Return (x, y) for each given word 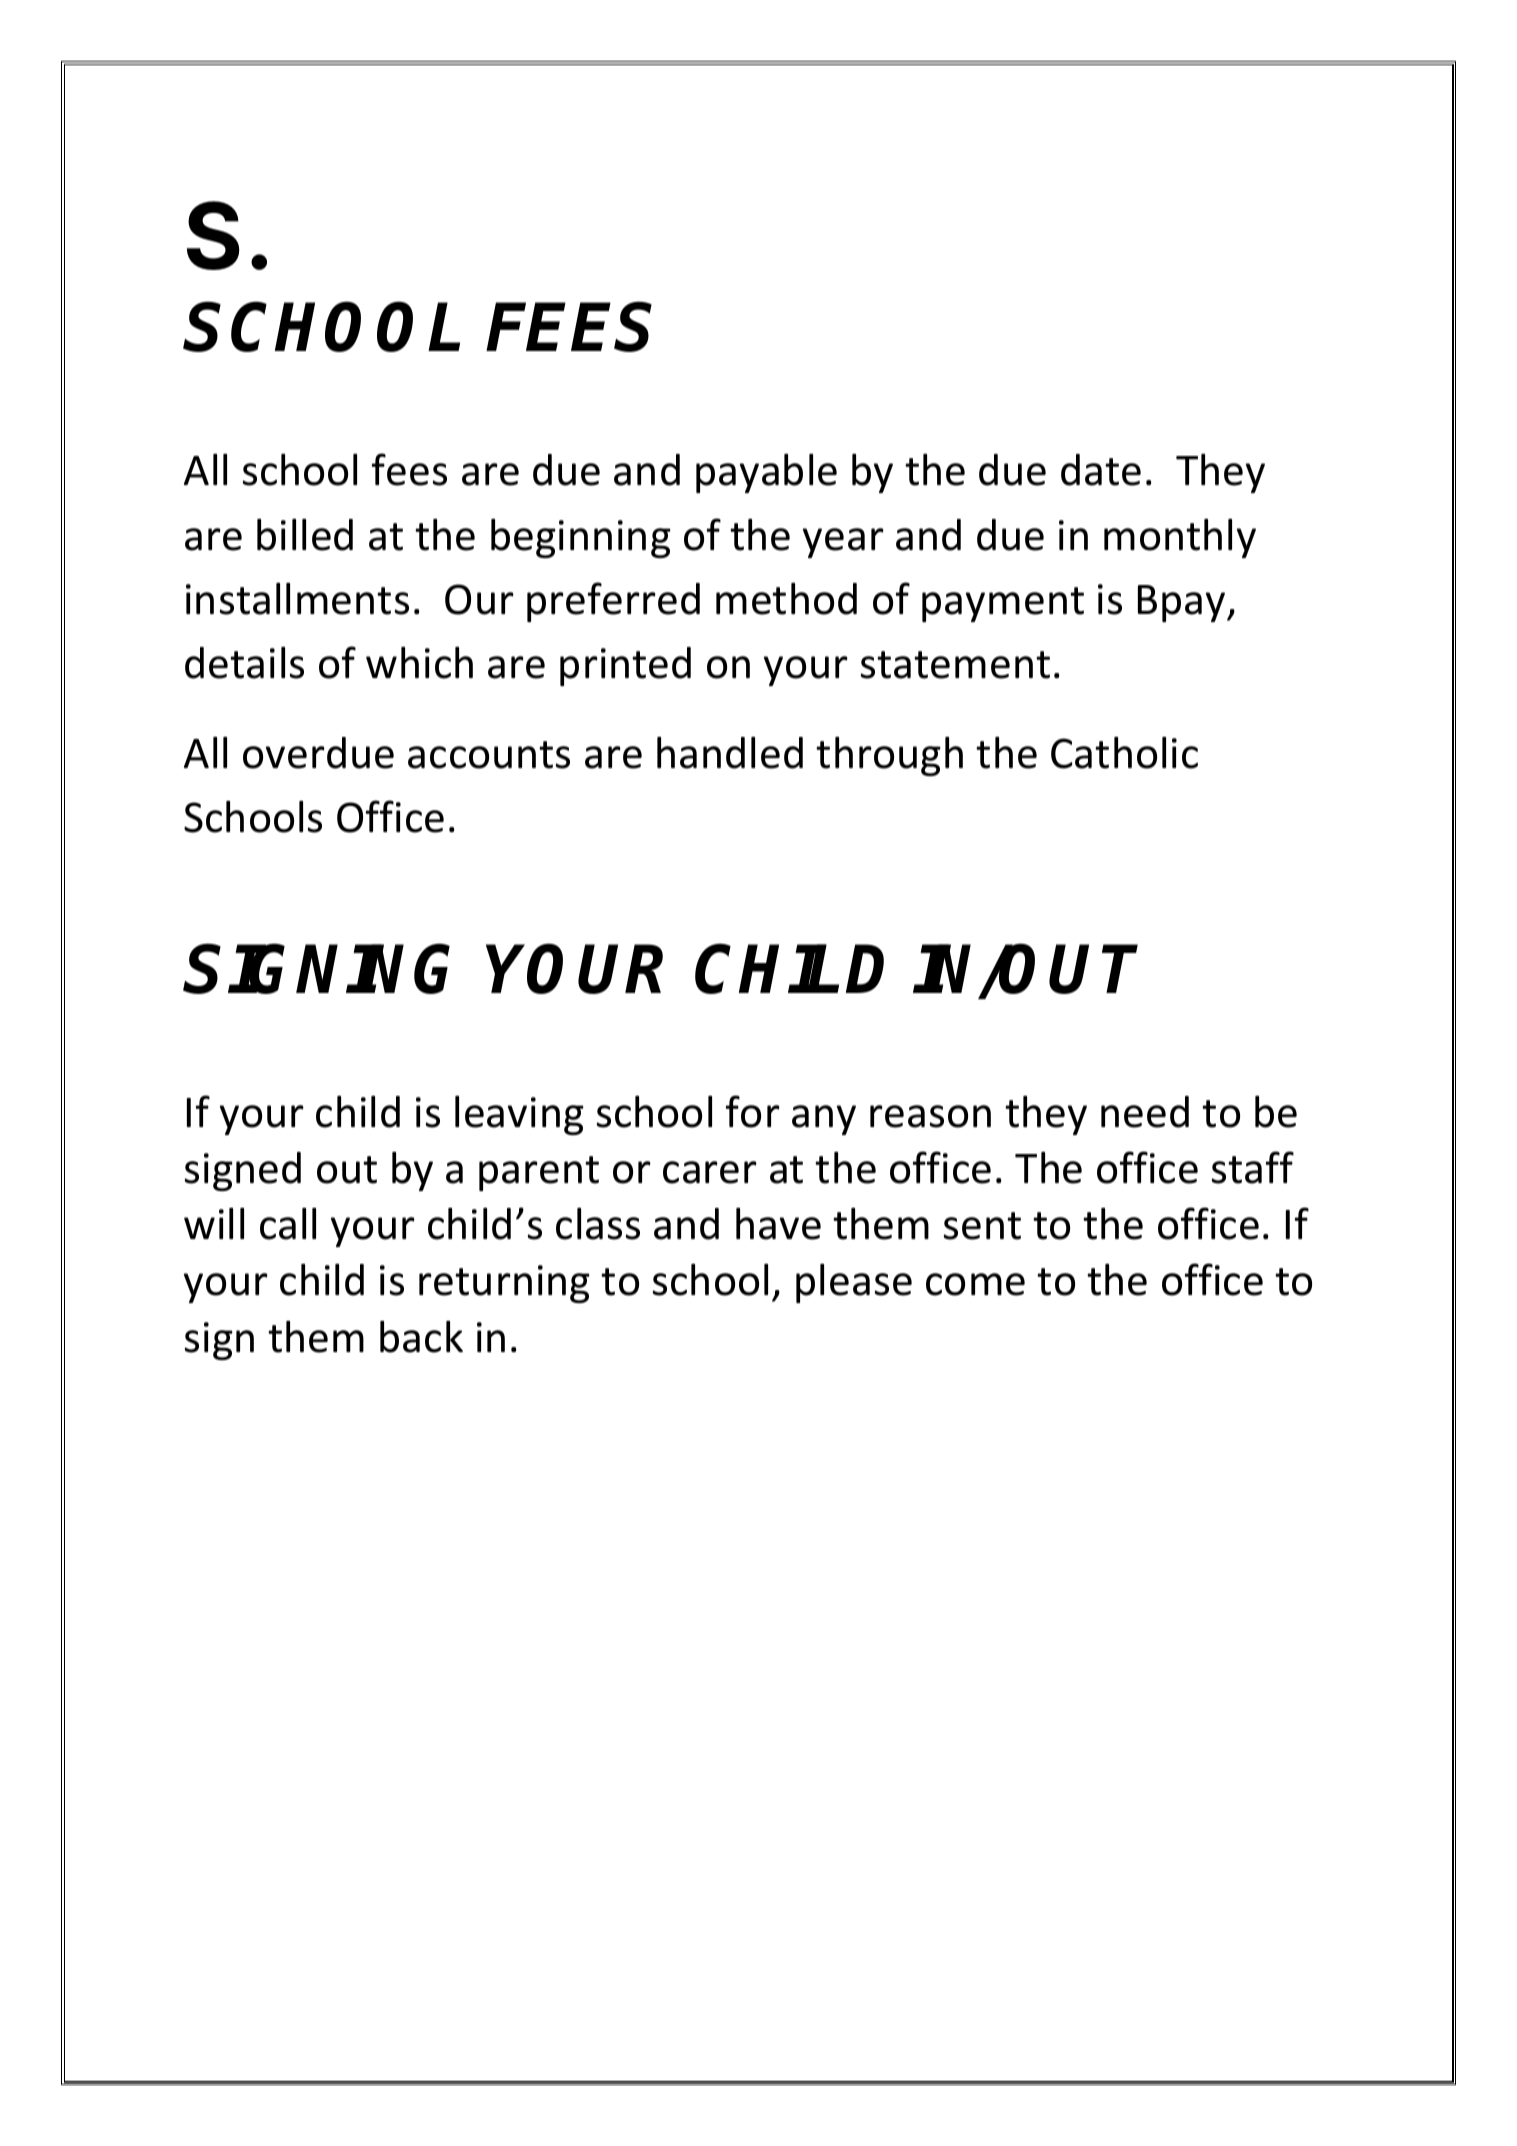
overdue (318, 753)
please (854, 1283)
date (1101, 470)
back (421, 1337)
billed (305, 535)
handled (730, 753)
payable (766, 473)
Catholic (1124, 753)
